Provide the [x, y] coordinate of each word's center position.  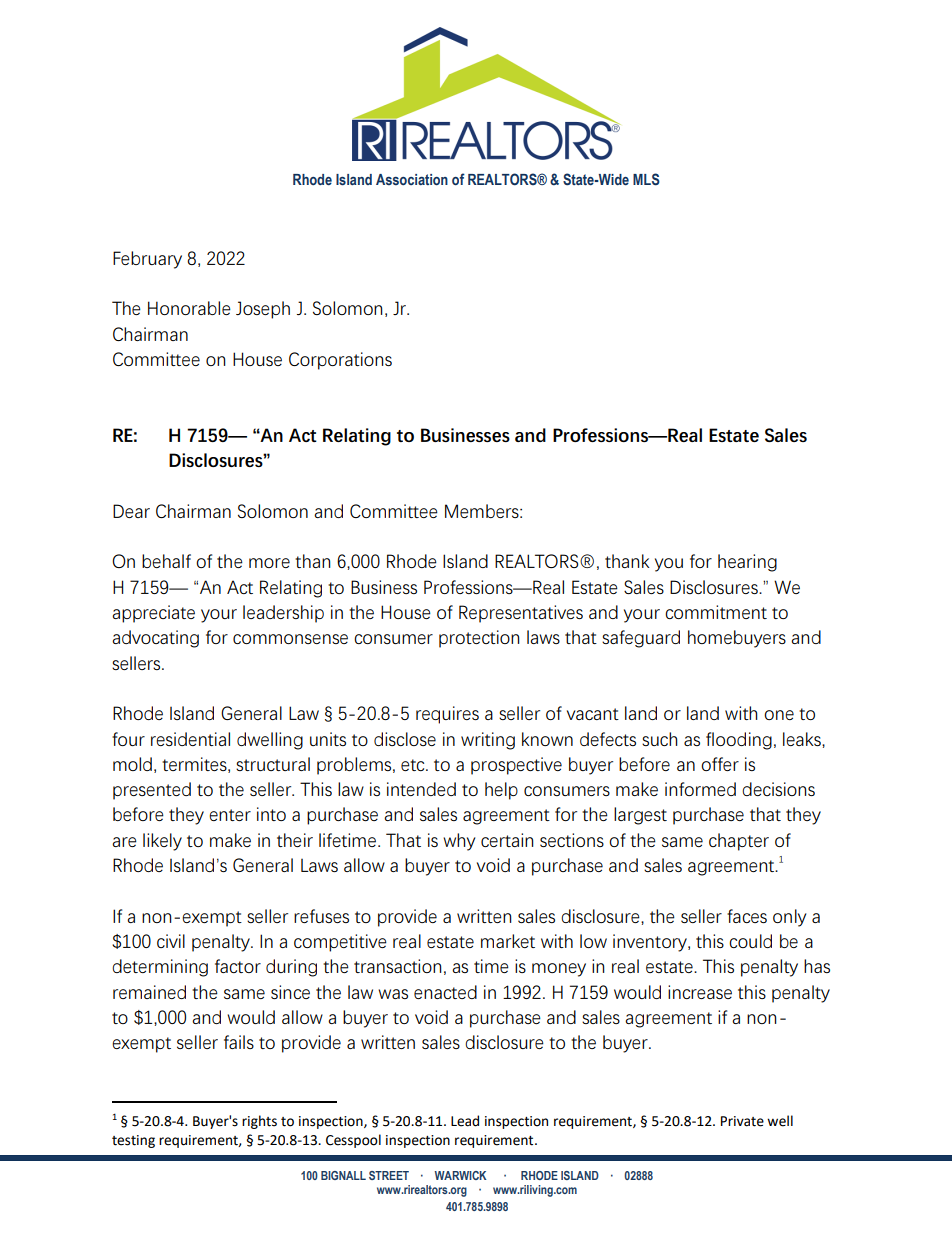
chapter [739, 842]
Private [742, 1121]
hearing [747, 563]
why [459, 842]
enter [230, 815]
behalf [166, 561]
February [147, 260]
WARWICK [460, 1175]
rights [259, 1122]
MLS [646, 179]
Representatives [521, 614]
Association [412, 180]
